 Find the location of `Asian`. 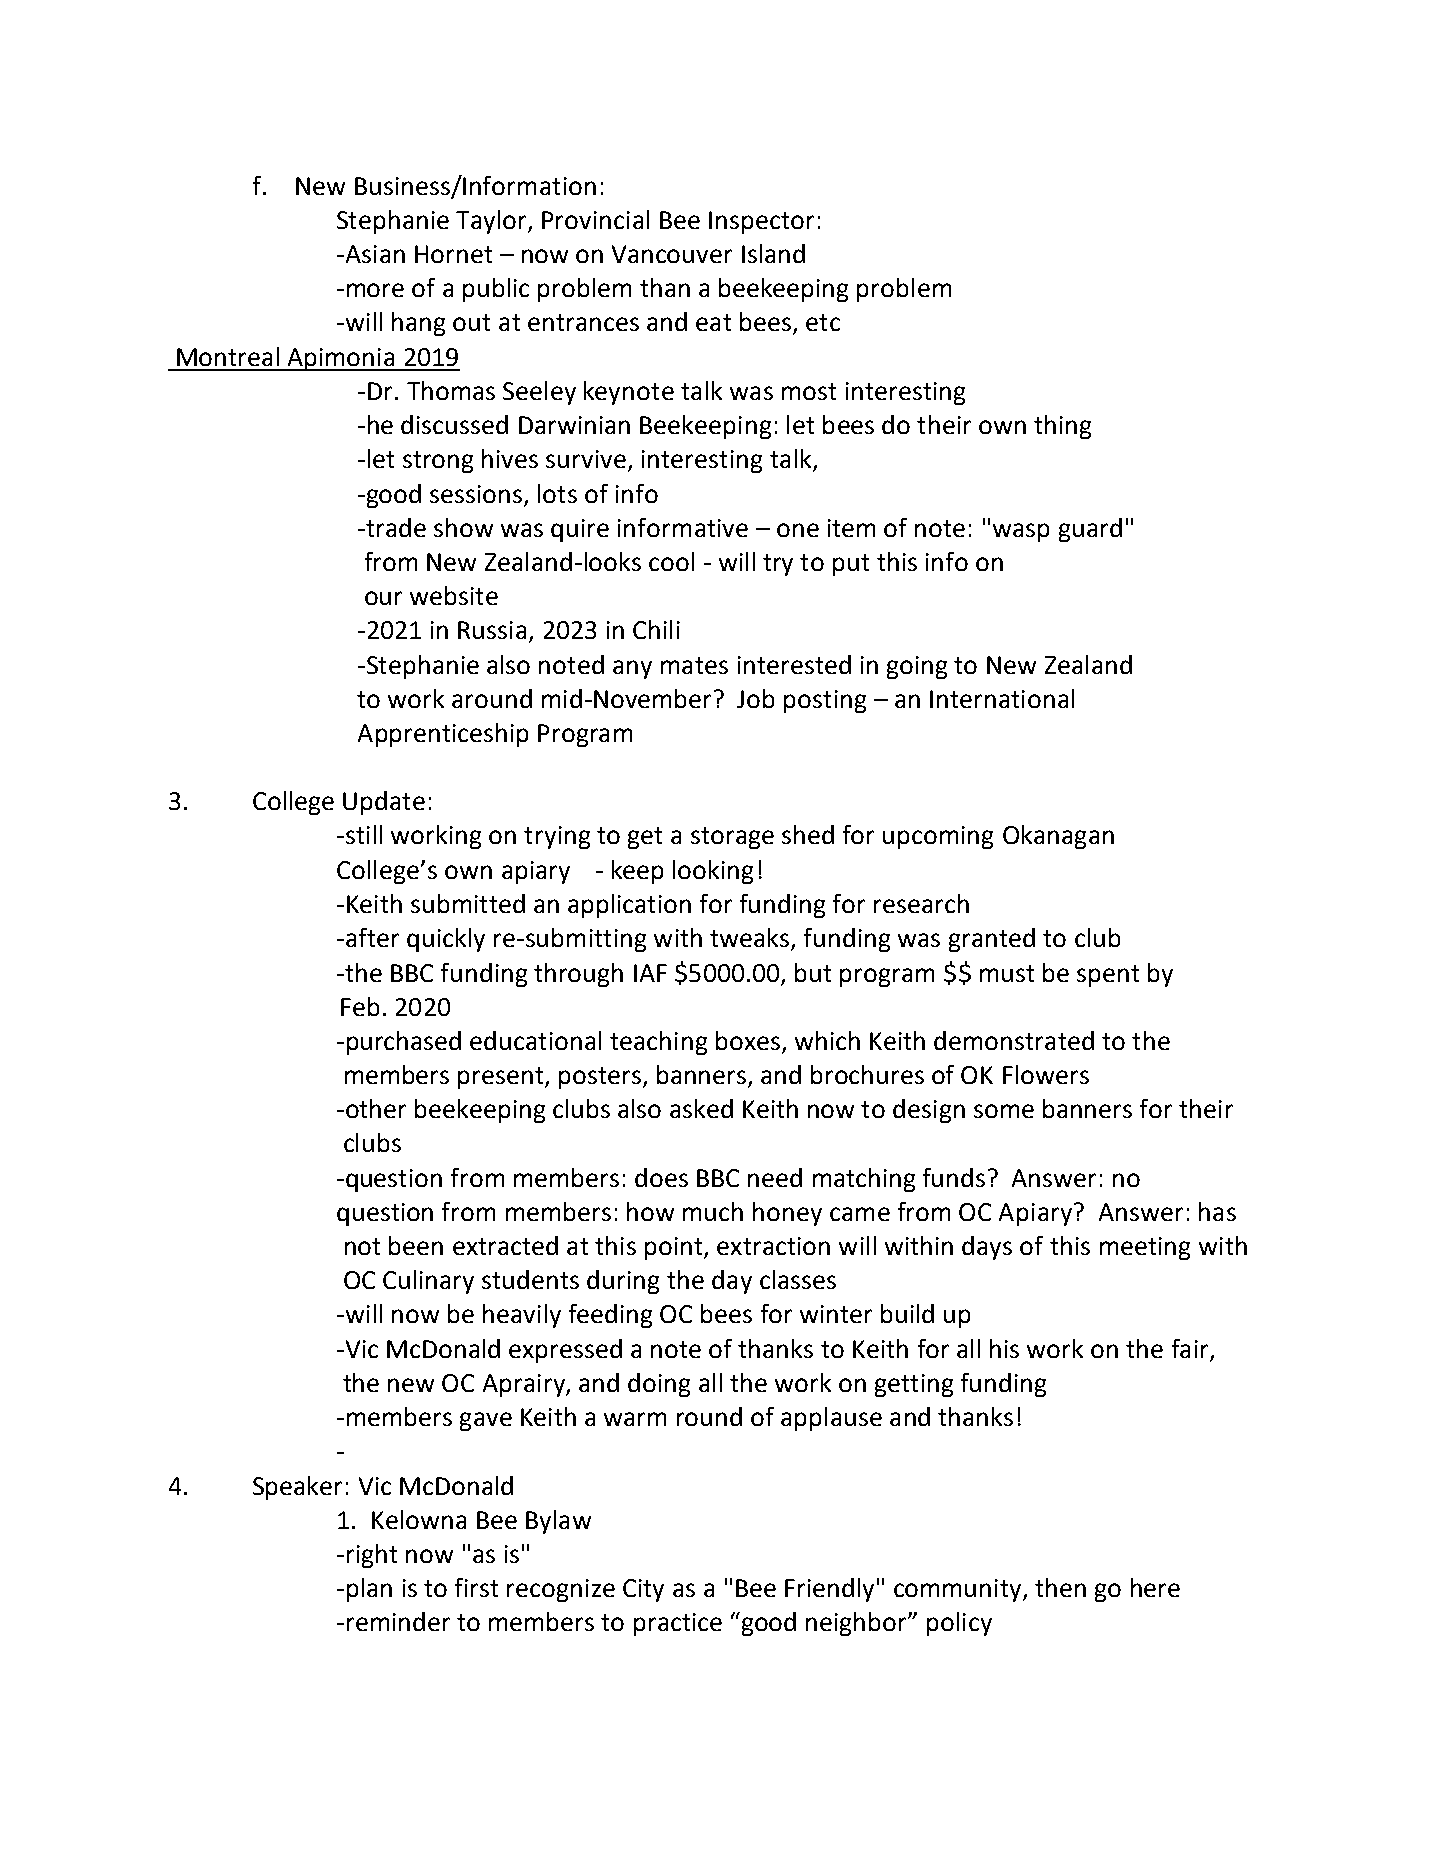

Asian is located at coordinates (374, 254).
